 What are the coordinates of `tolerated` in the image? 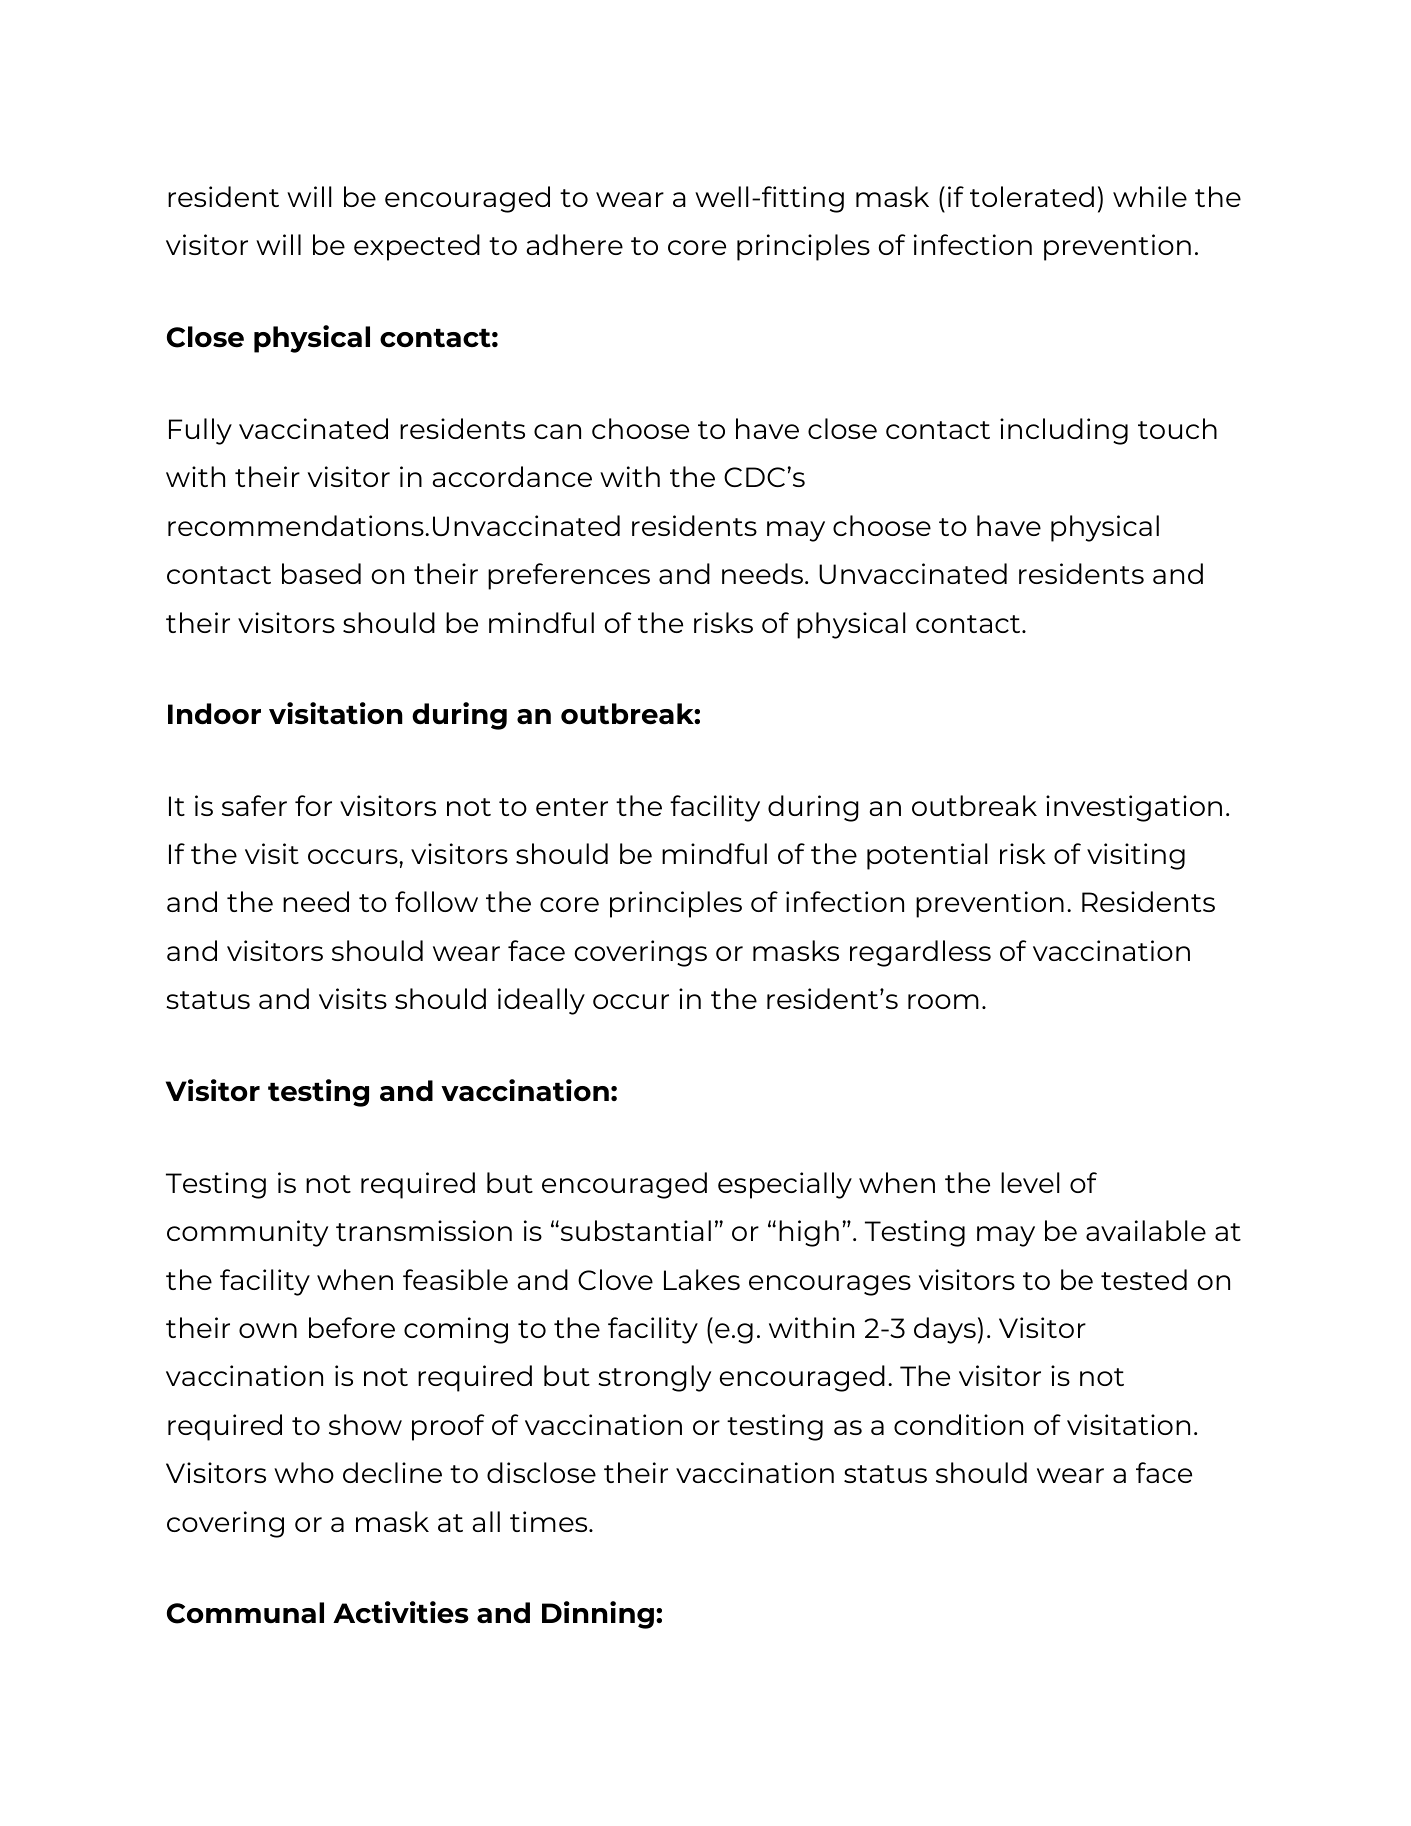 It's located at (1032, 196).
